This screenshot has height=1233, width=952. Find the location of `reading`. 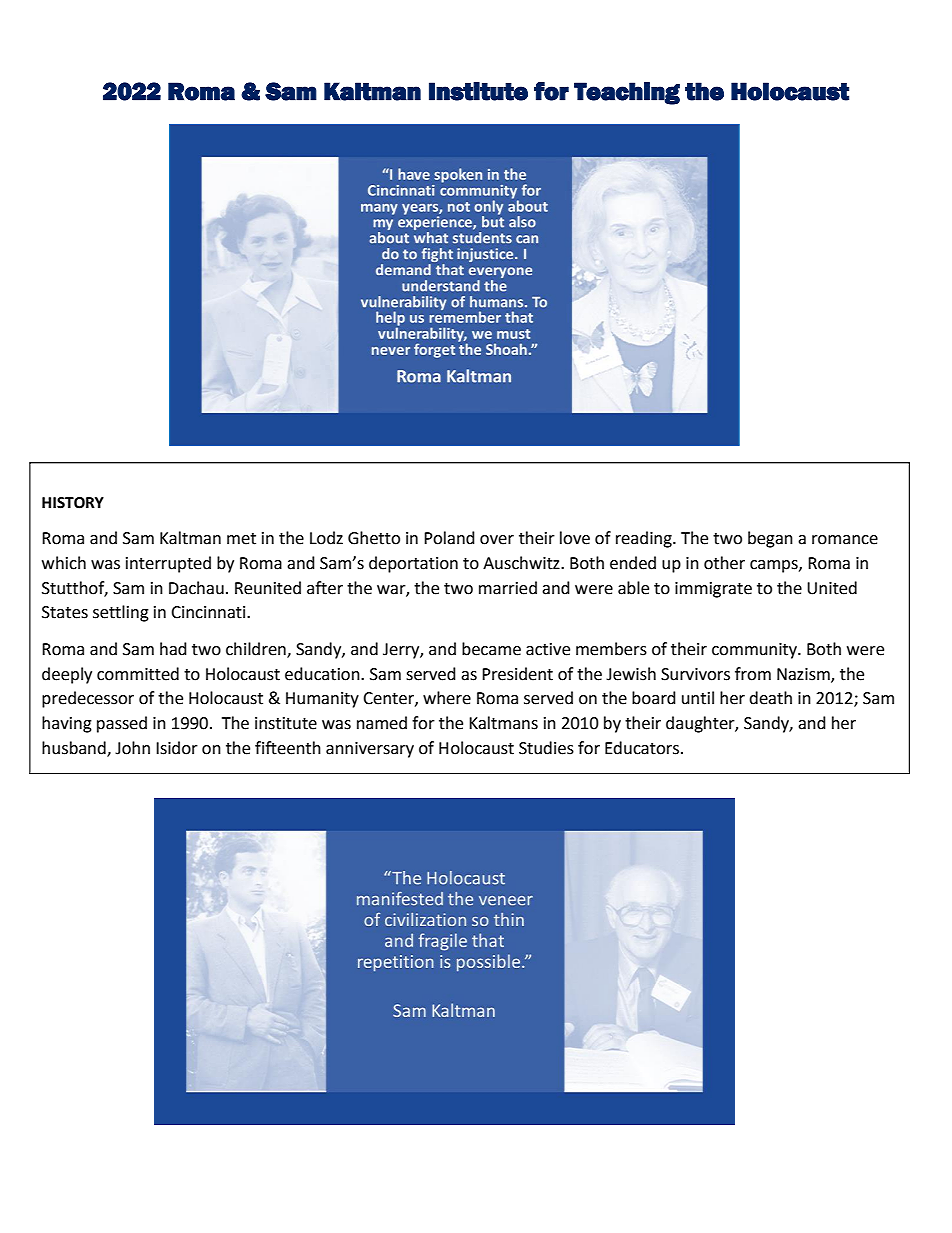

reading is located at coordinates (645, 539).
